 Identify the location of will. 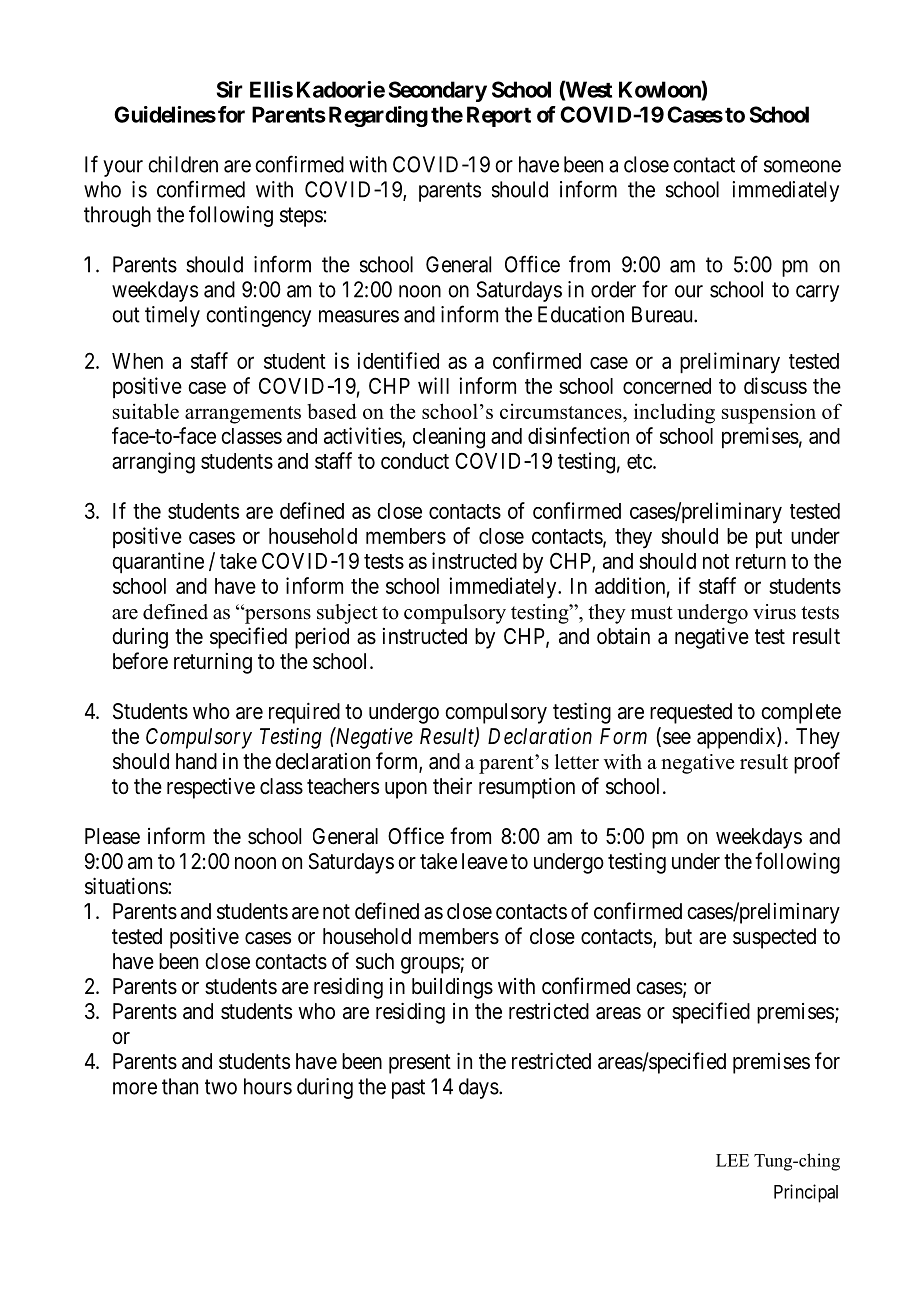
(433, 385).
